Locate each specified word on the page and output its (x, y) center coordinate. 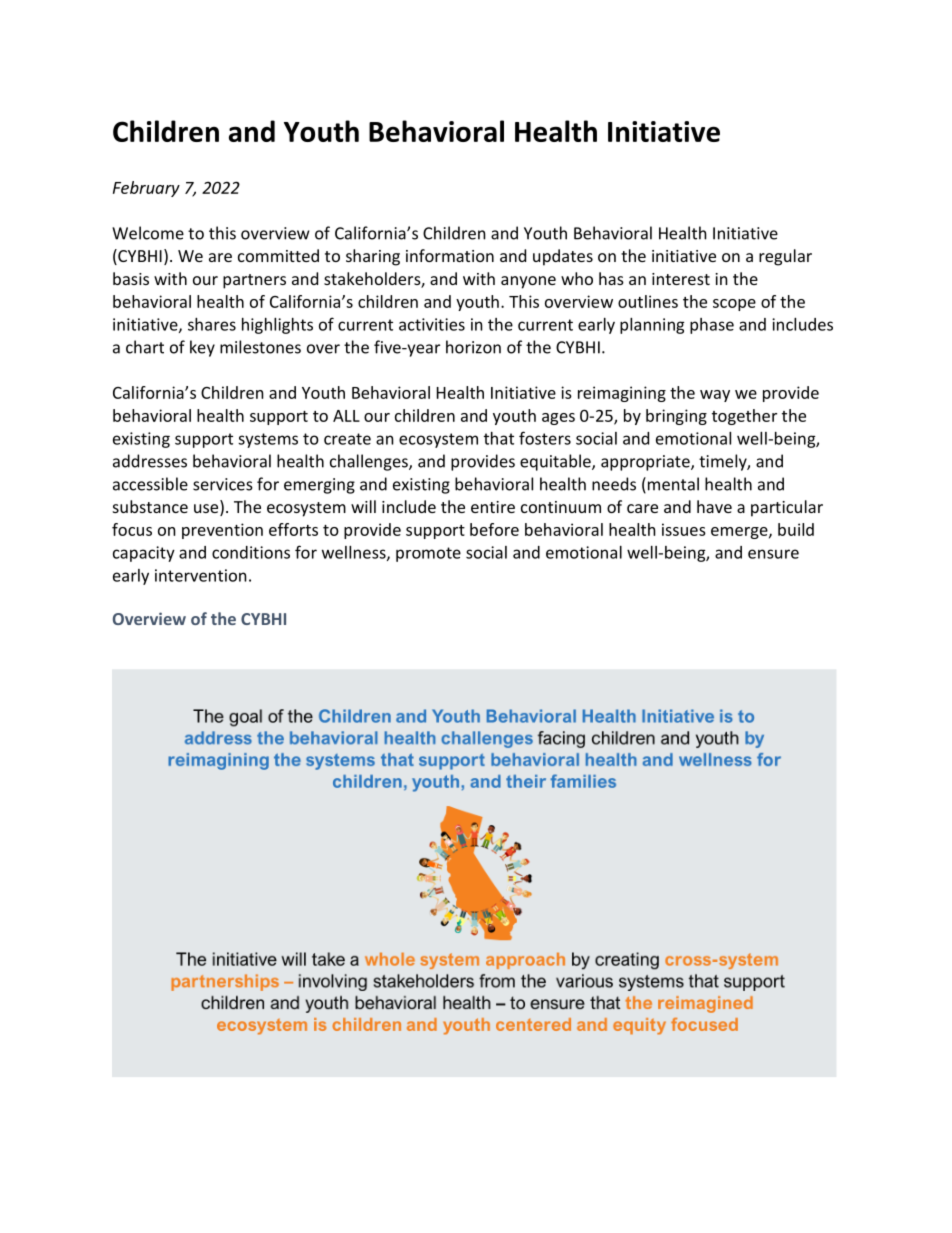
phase (712, 326)
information (450, 255)
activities (432, 324)
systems (268, 440)
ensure (773, 554)
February (146, 189)
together (744, 417)
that (499, 438)
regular (785, 257)
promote (428, 554)
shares (212, 324)
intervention (201, 575)
